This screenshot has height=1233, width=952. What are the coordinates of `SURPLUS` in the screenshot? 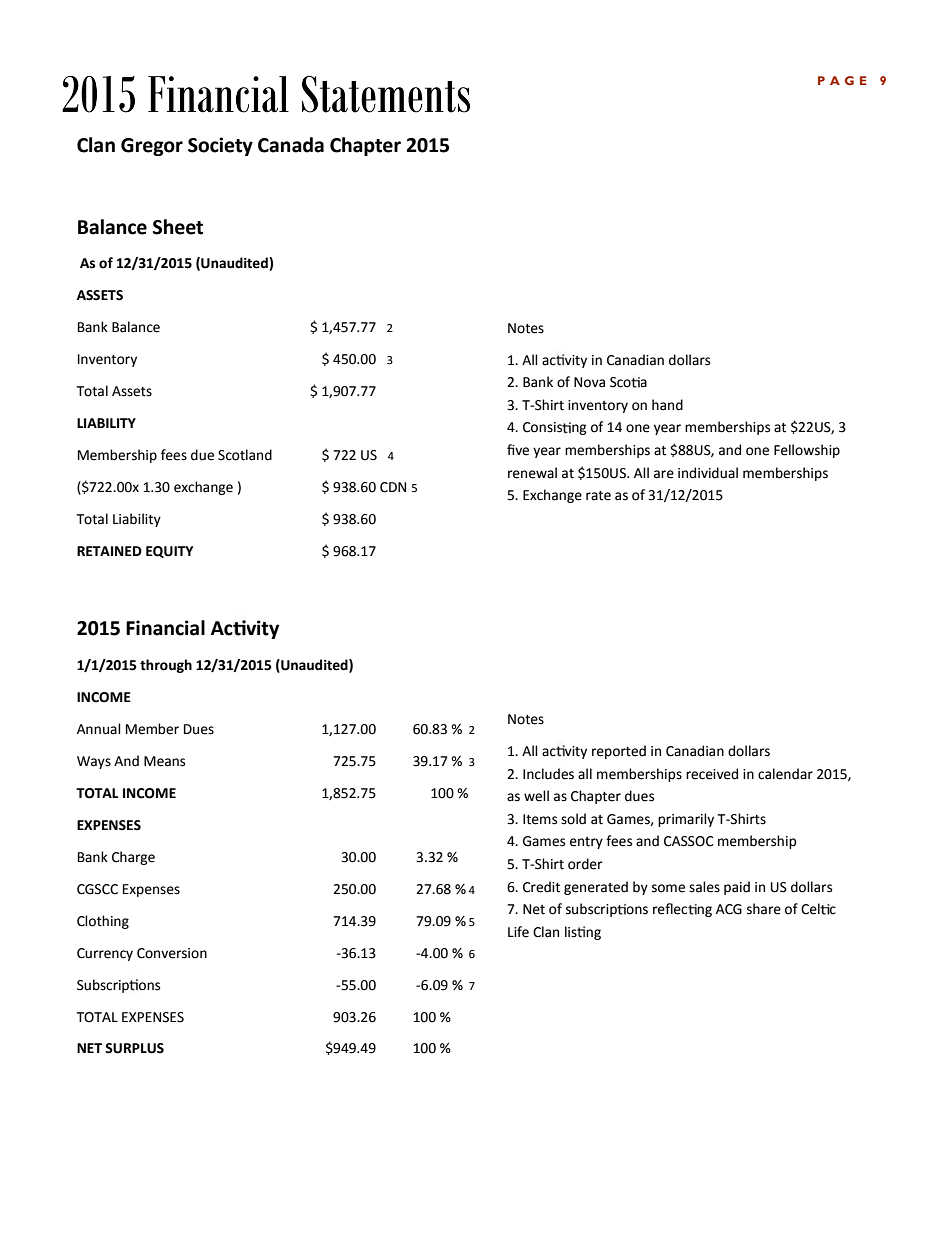 It's located at (134, 1048).
